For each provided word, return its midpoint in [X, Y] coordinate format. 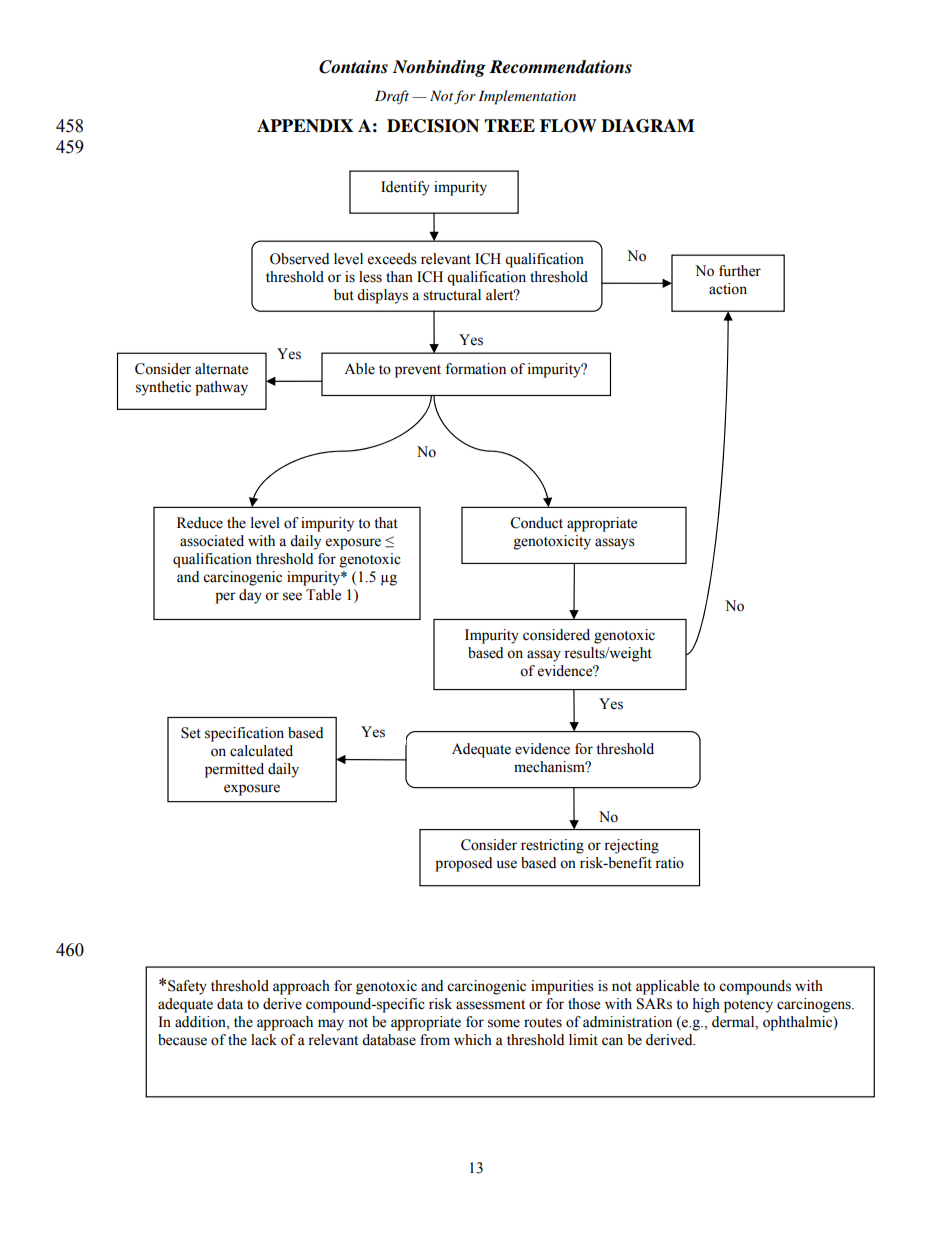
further [740, 271]
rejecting [631, 846]
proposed [463, 864]
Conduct [536, 523]
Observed [299, 259]
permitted [234, 770]
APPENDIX [305, 125]
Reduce [200, 523]
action [728, 289]
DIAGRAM [647, 126]
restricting [552, 846]
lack [264, 1040]
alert [501, 295]
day [250, 596]
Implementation [527, 97]
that [386, 523]
